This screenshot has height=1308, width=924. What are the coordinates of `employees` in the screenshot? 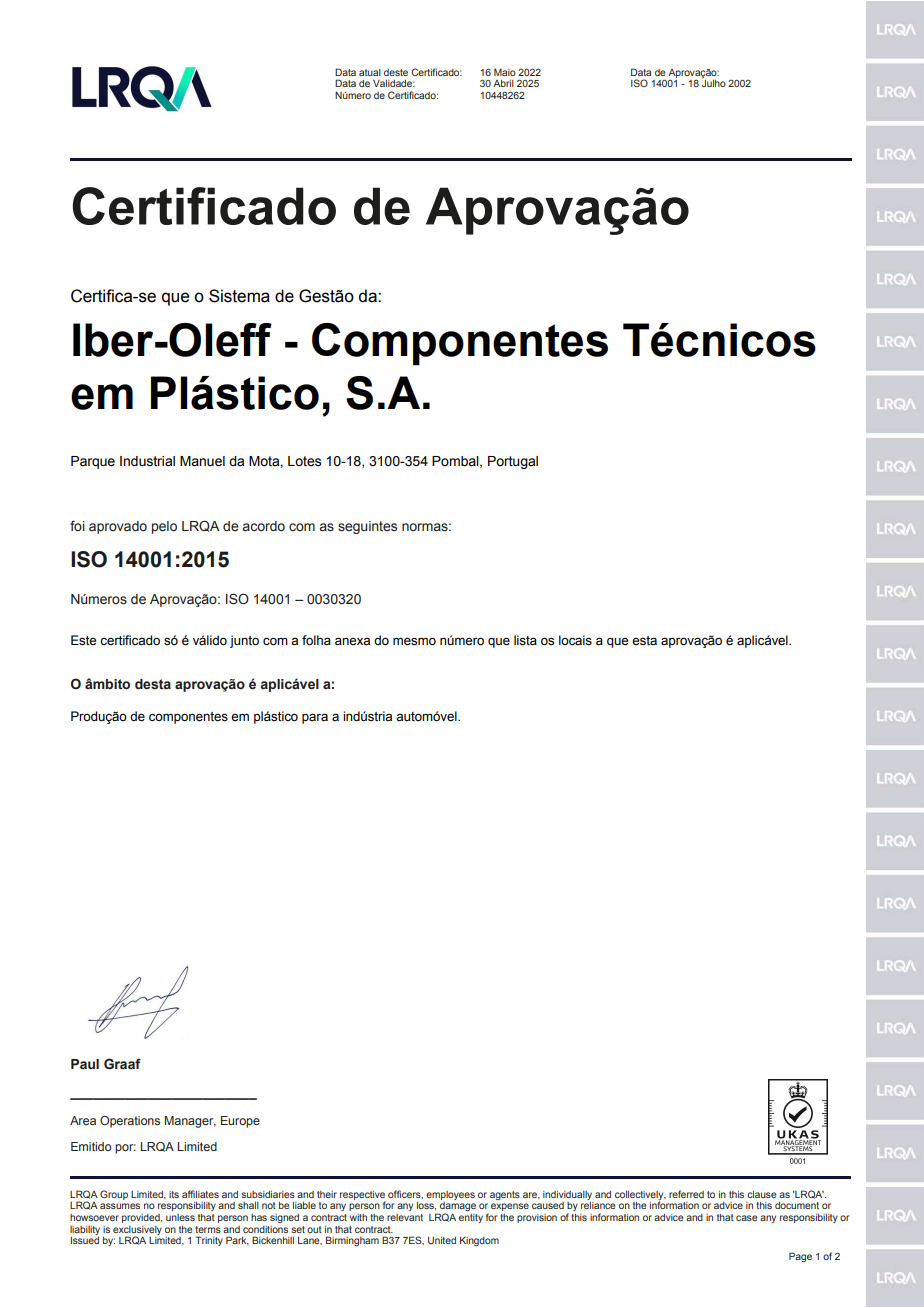 It's located at (450, 1195).
